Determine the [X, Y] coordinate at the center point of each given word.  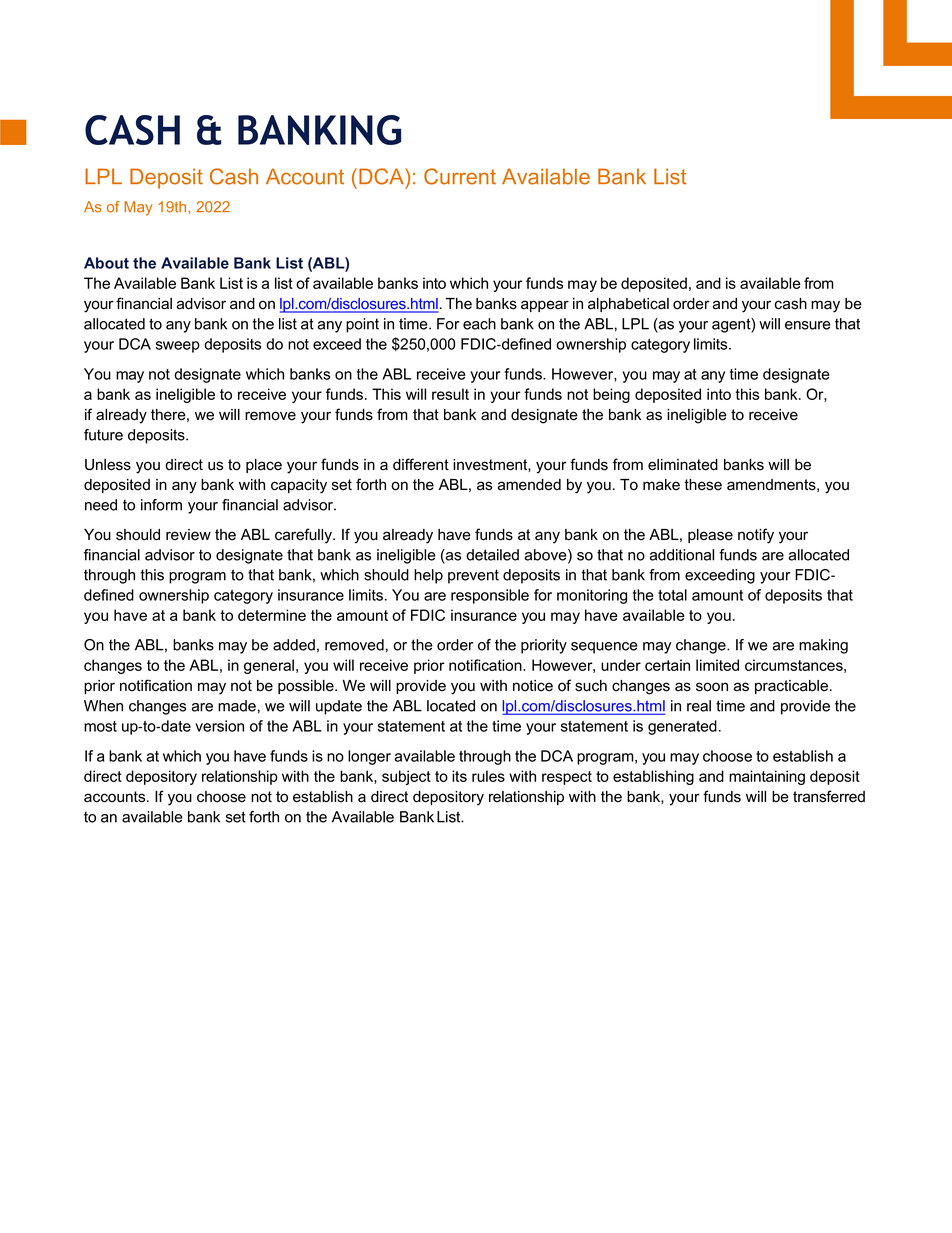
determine [272, 615]
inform [161, 505]
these [703, 485]
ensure [808, 325]
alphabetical [628, 305]
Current [460, 176]
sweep [178, 347]
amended [529, 485]
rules [488, 776]
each [479, 324]
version [219, 726]
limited [717, 665]
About [106, 263]
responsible [490, 596]
